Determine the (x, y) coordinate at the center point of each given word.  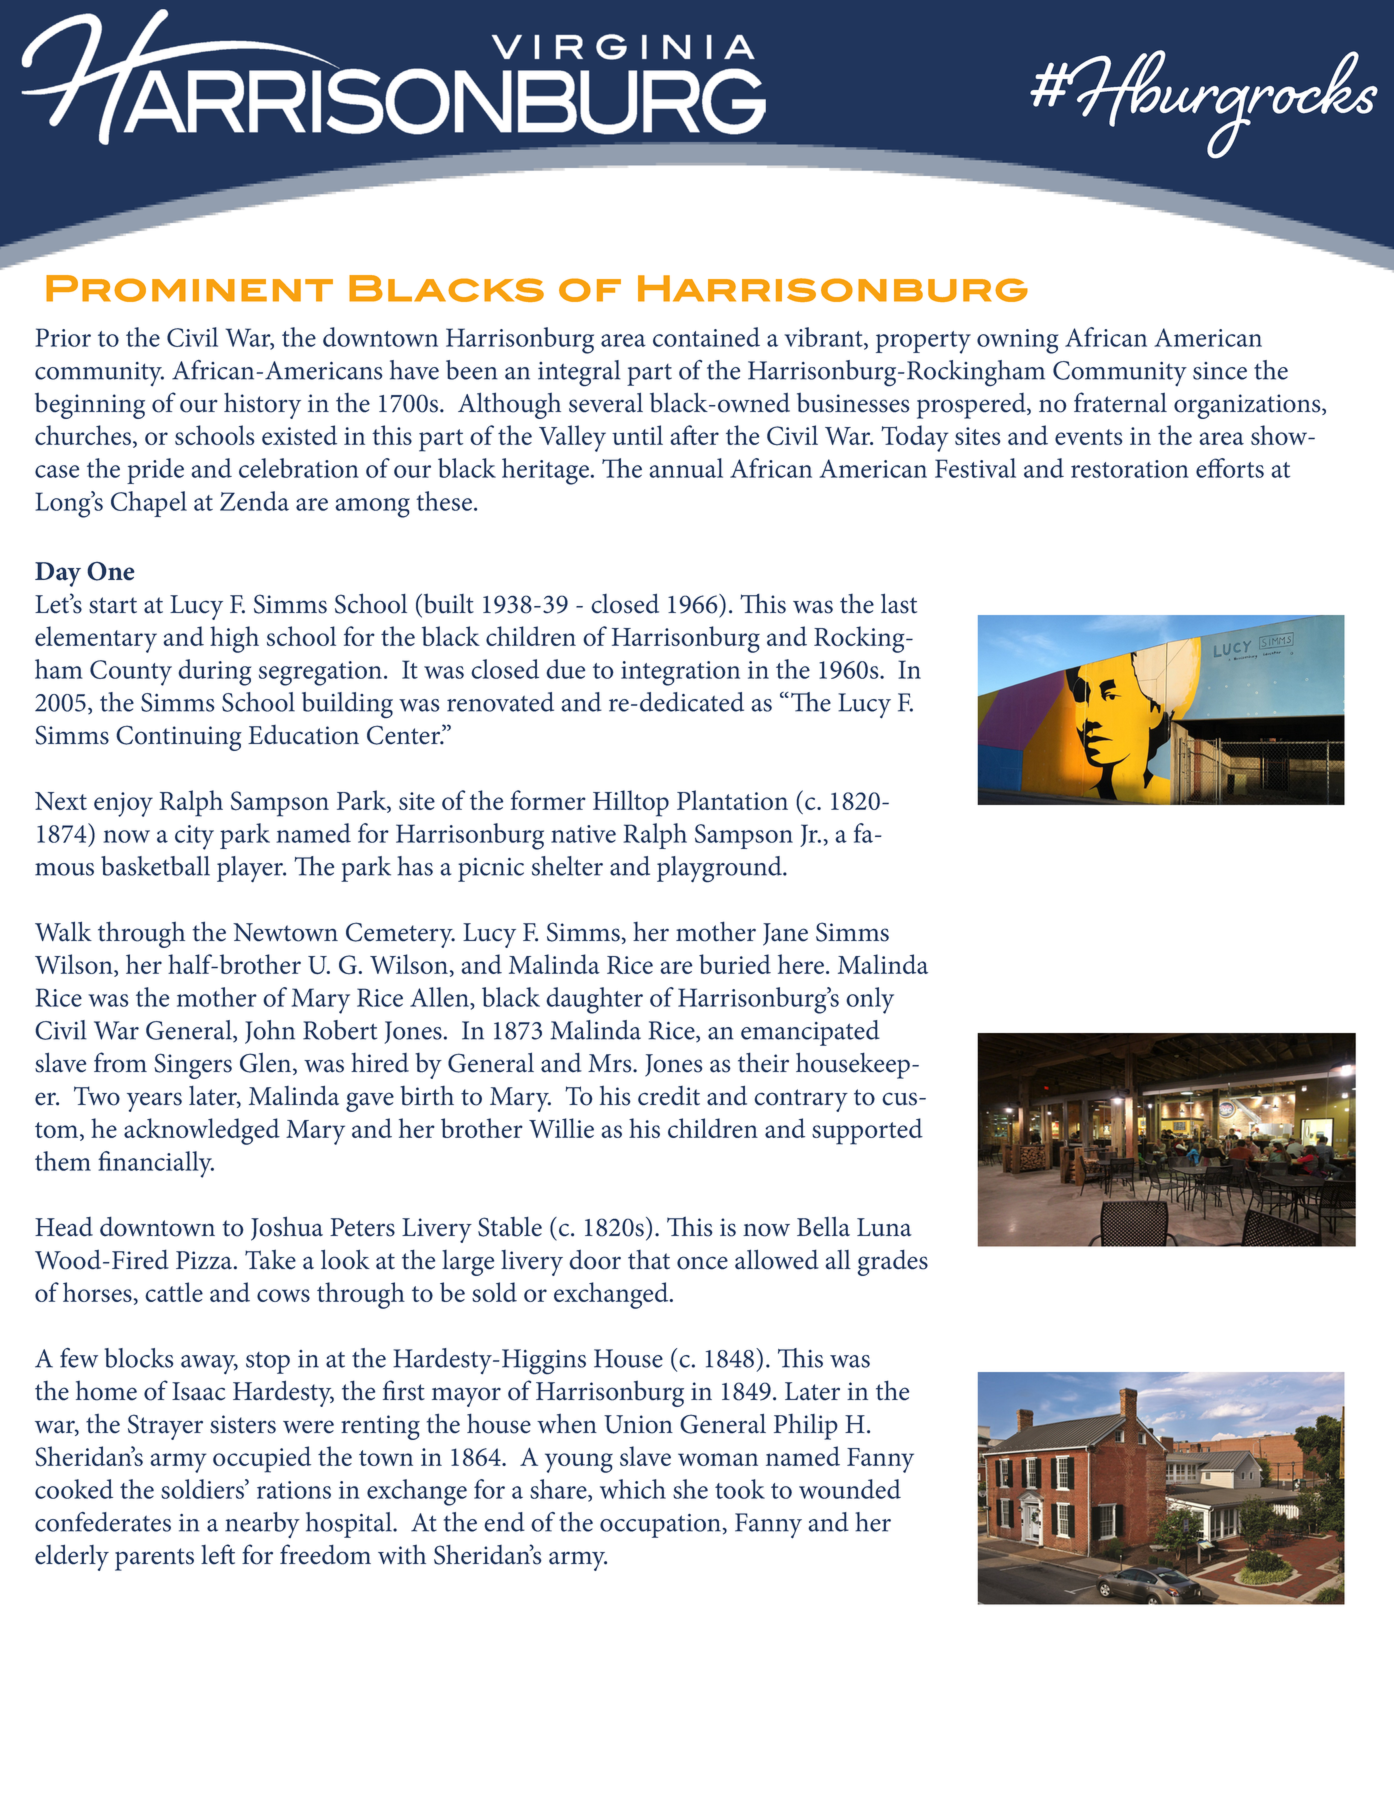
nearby (262, 1525)
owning (1018, 341)
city (194, 837)
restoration (1130, 469)
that (649, 1260)
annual (686, 468)
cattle (174, 1292)
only (870, 1000)
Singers (193, 1066)
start (113, 605)
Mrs (611, 1063)
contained (706, 337)
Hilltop (631, 803)
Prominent (189, 288)
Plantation (732, 800)
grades (892, 1262)
